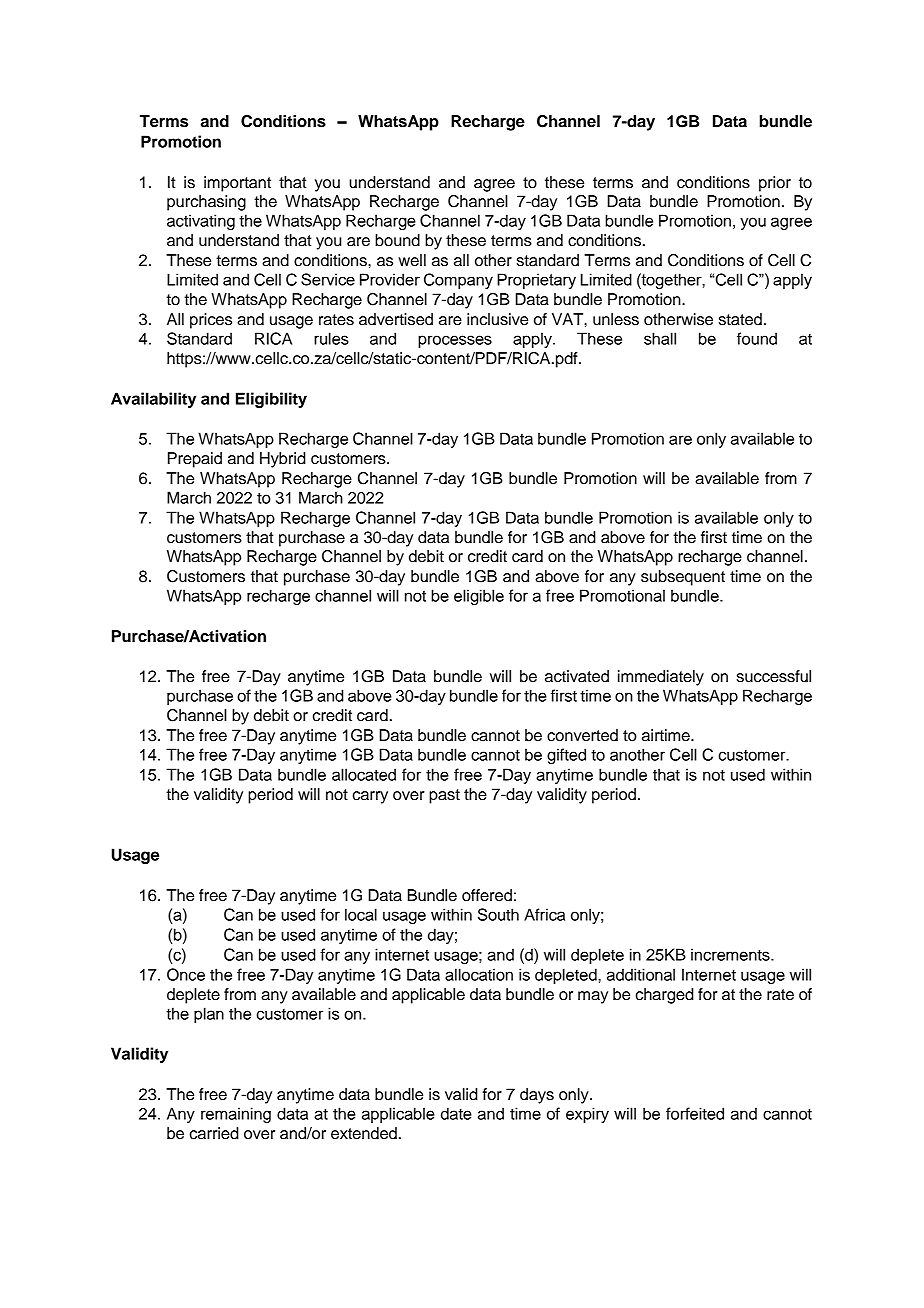  I want to click on eligible, so click(479, 597).
